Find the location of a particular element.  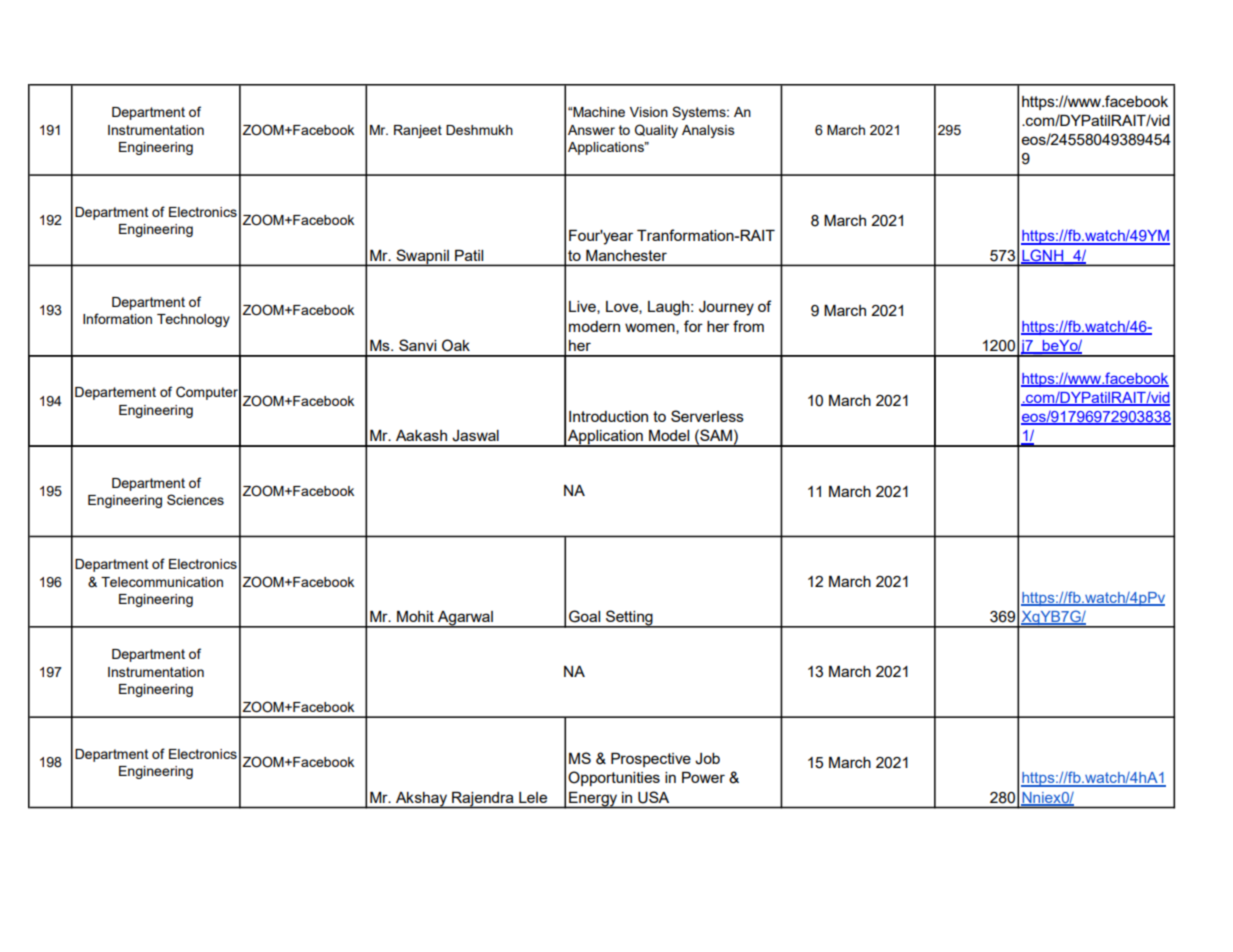

Mohit is located at coordinates (415, 616).
